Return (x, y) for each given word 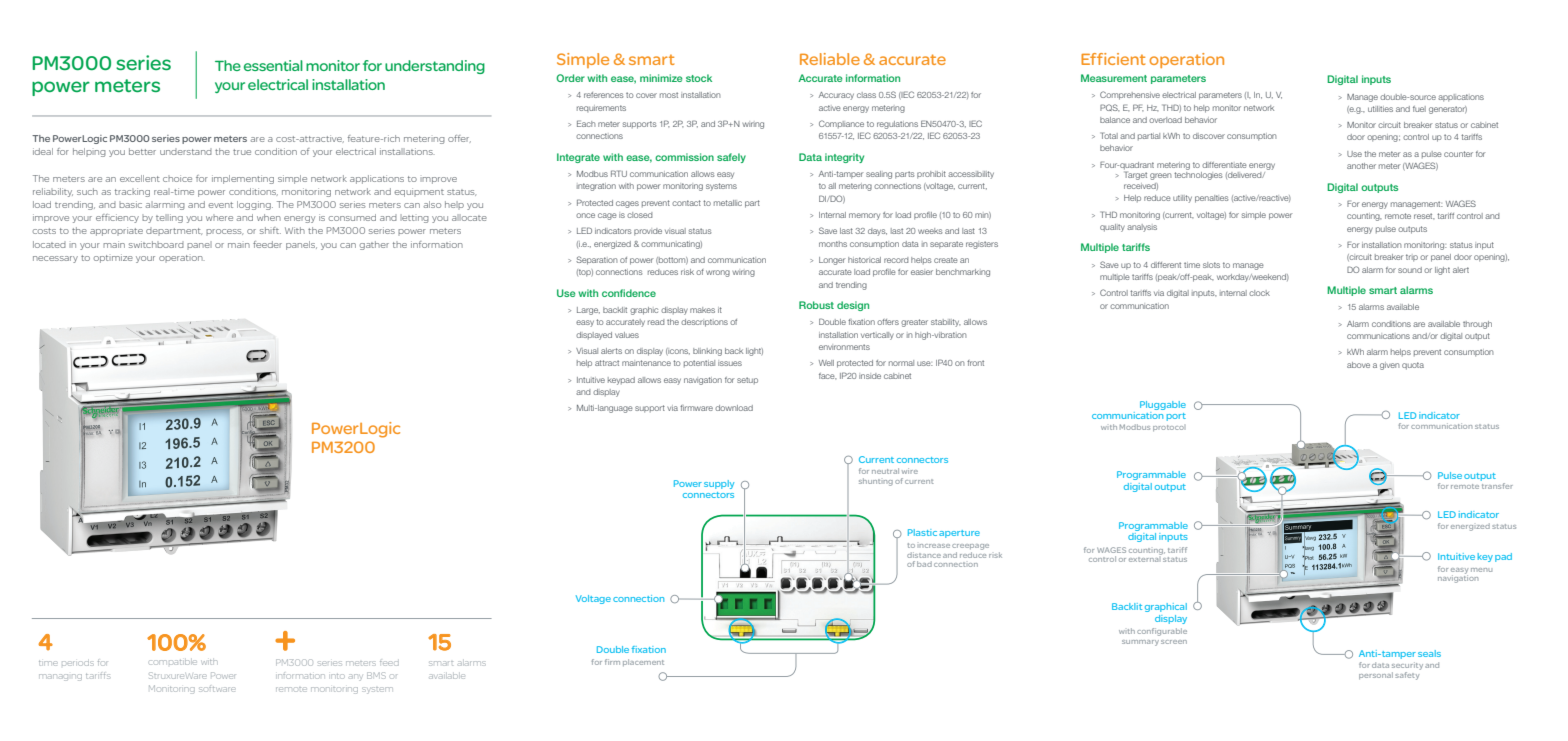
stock (699, 78)
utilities (1380, 109)
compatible (173, 662)
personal (1376, 675)
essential (273, 65)
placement (643, 662)
